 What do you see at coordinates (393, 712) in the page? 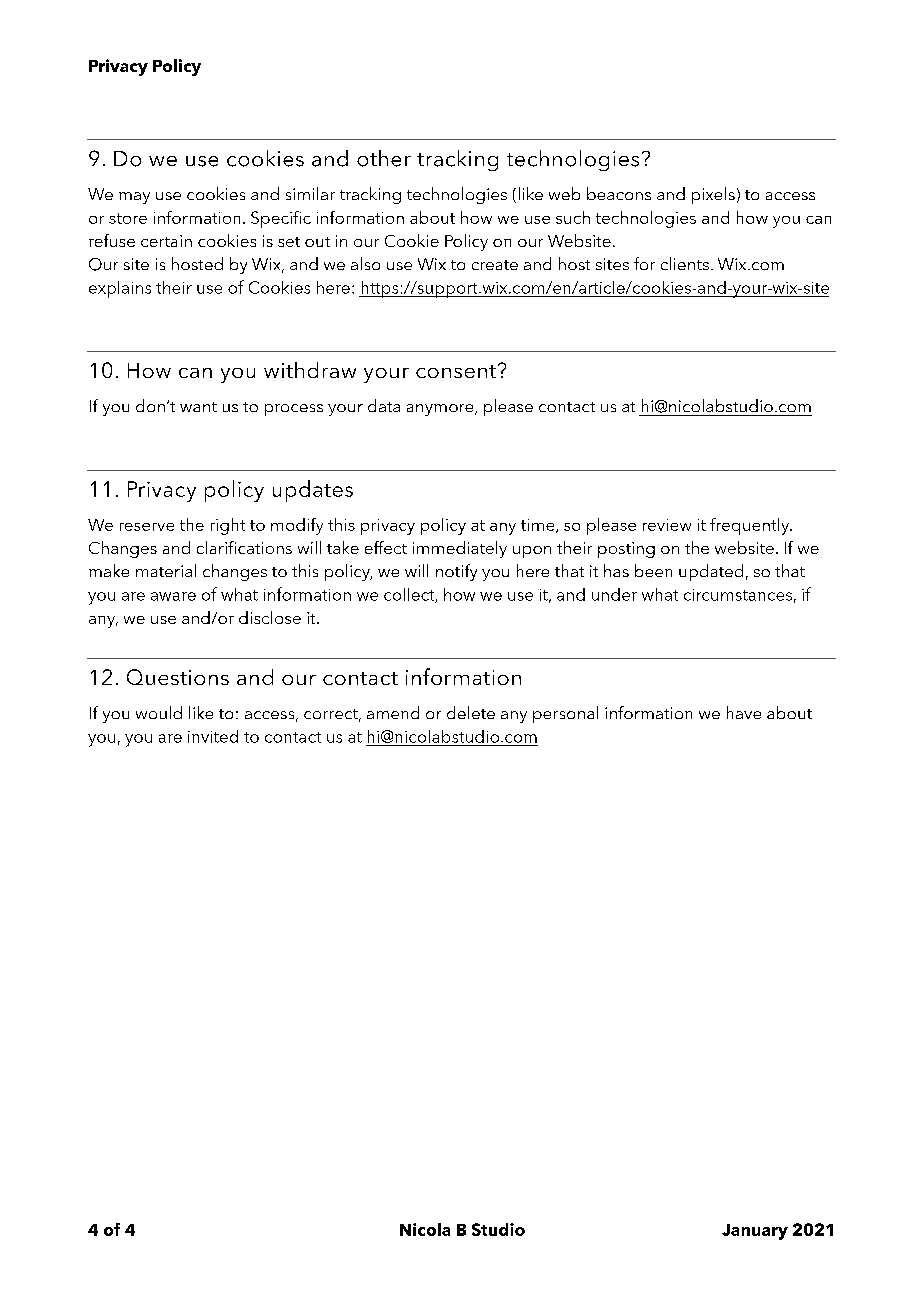
I see `amend` at bounding box center [393, 712].
